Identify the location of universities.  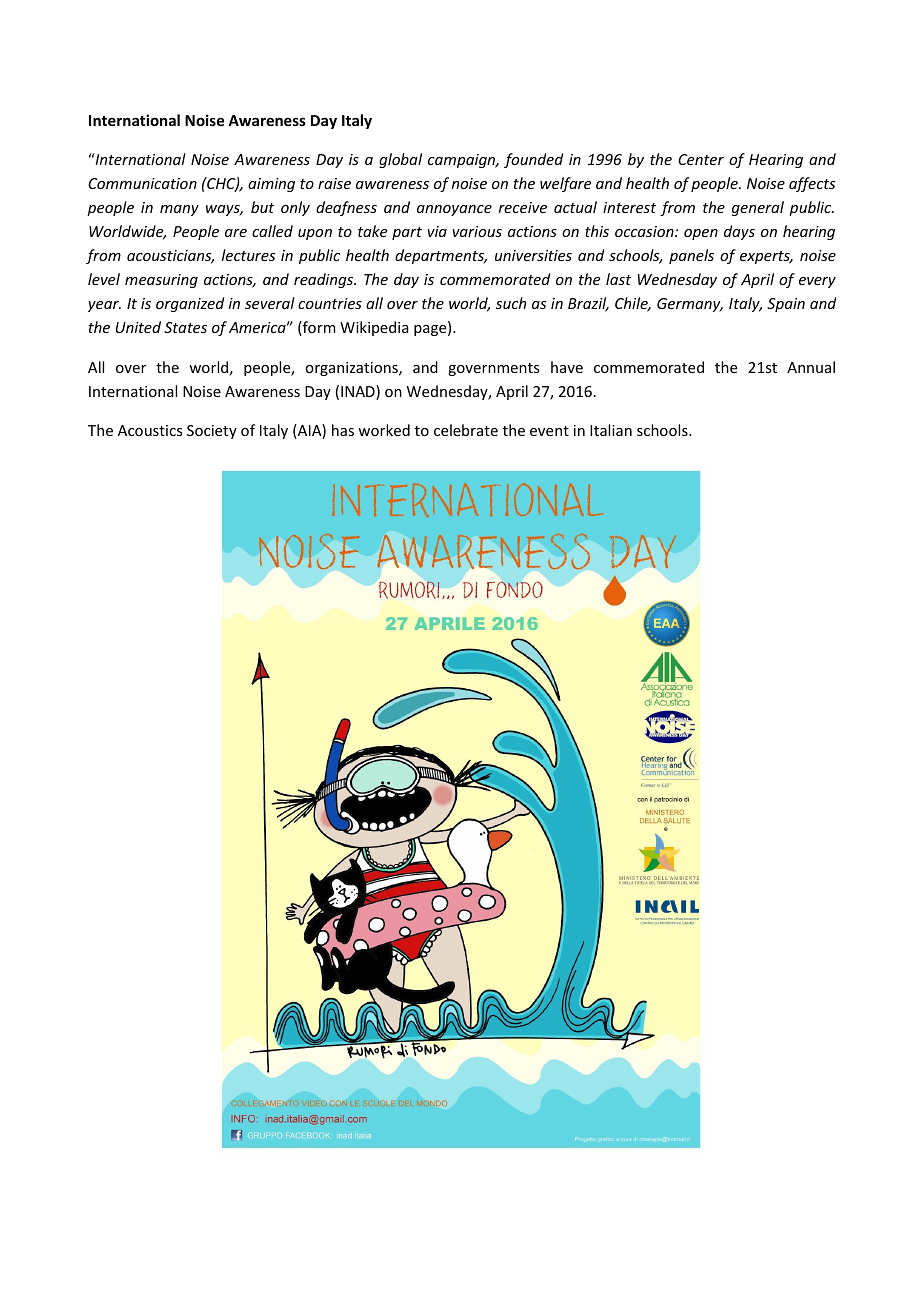
(533, 255).
